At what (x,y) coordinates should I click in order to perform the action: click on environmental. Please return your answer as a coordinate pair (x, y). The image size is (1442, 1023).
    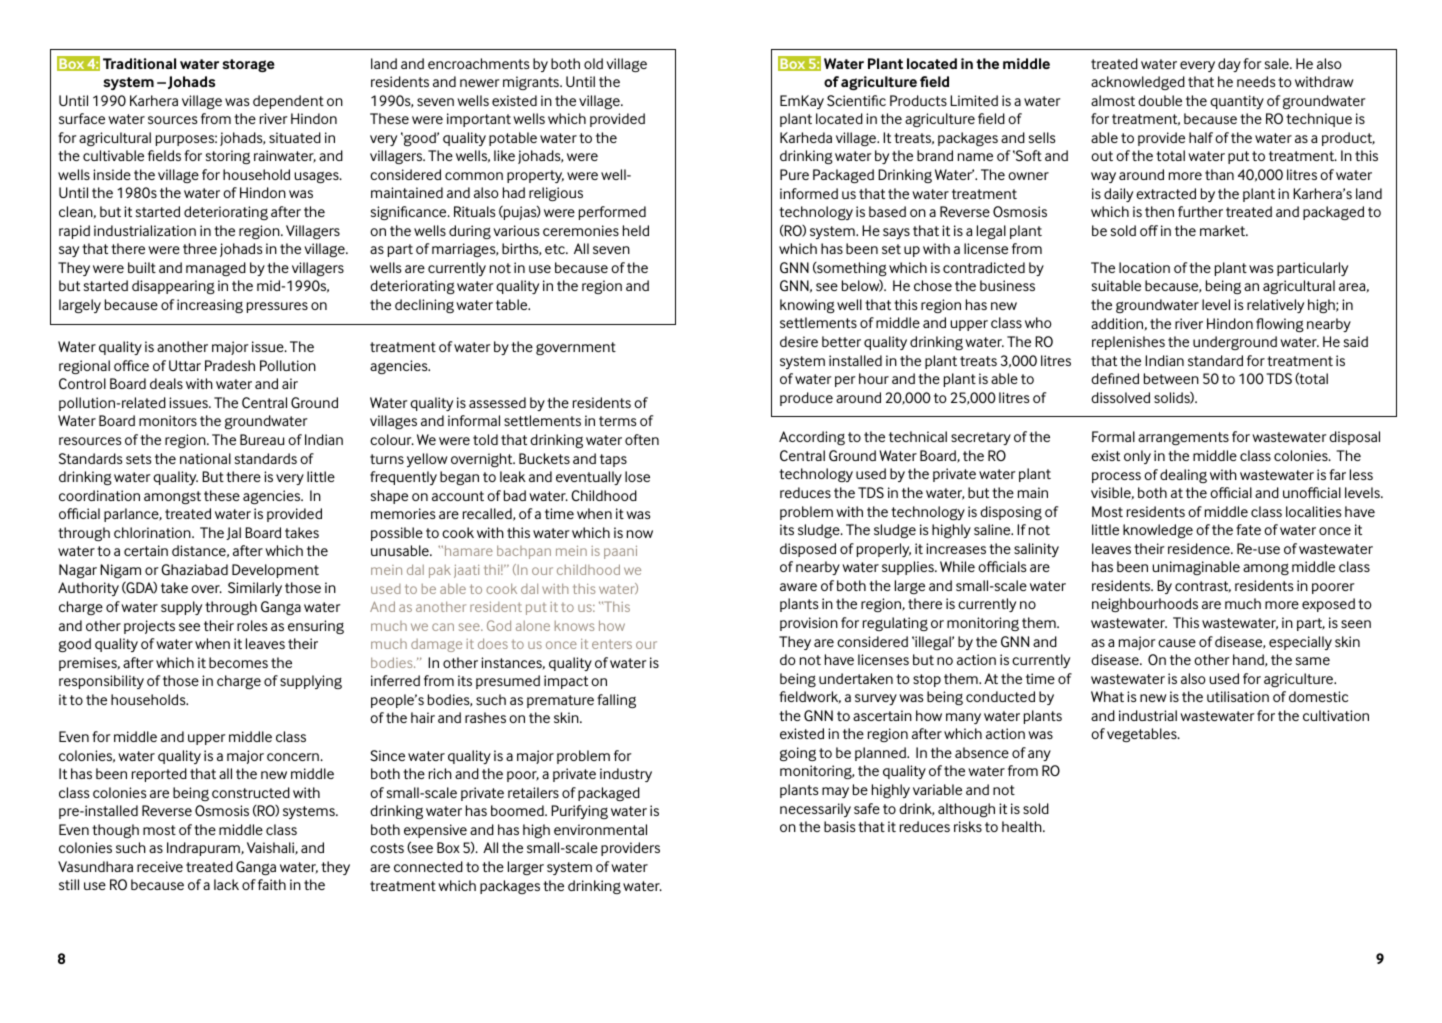
    Looking at the image, I should click on (600, 829).
